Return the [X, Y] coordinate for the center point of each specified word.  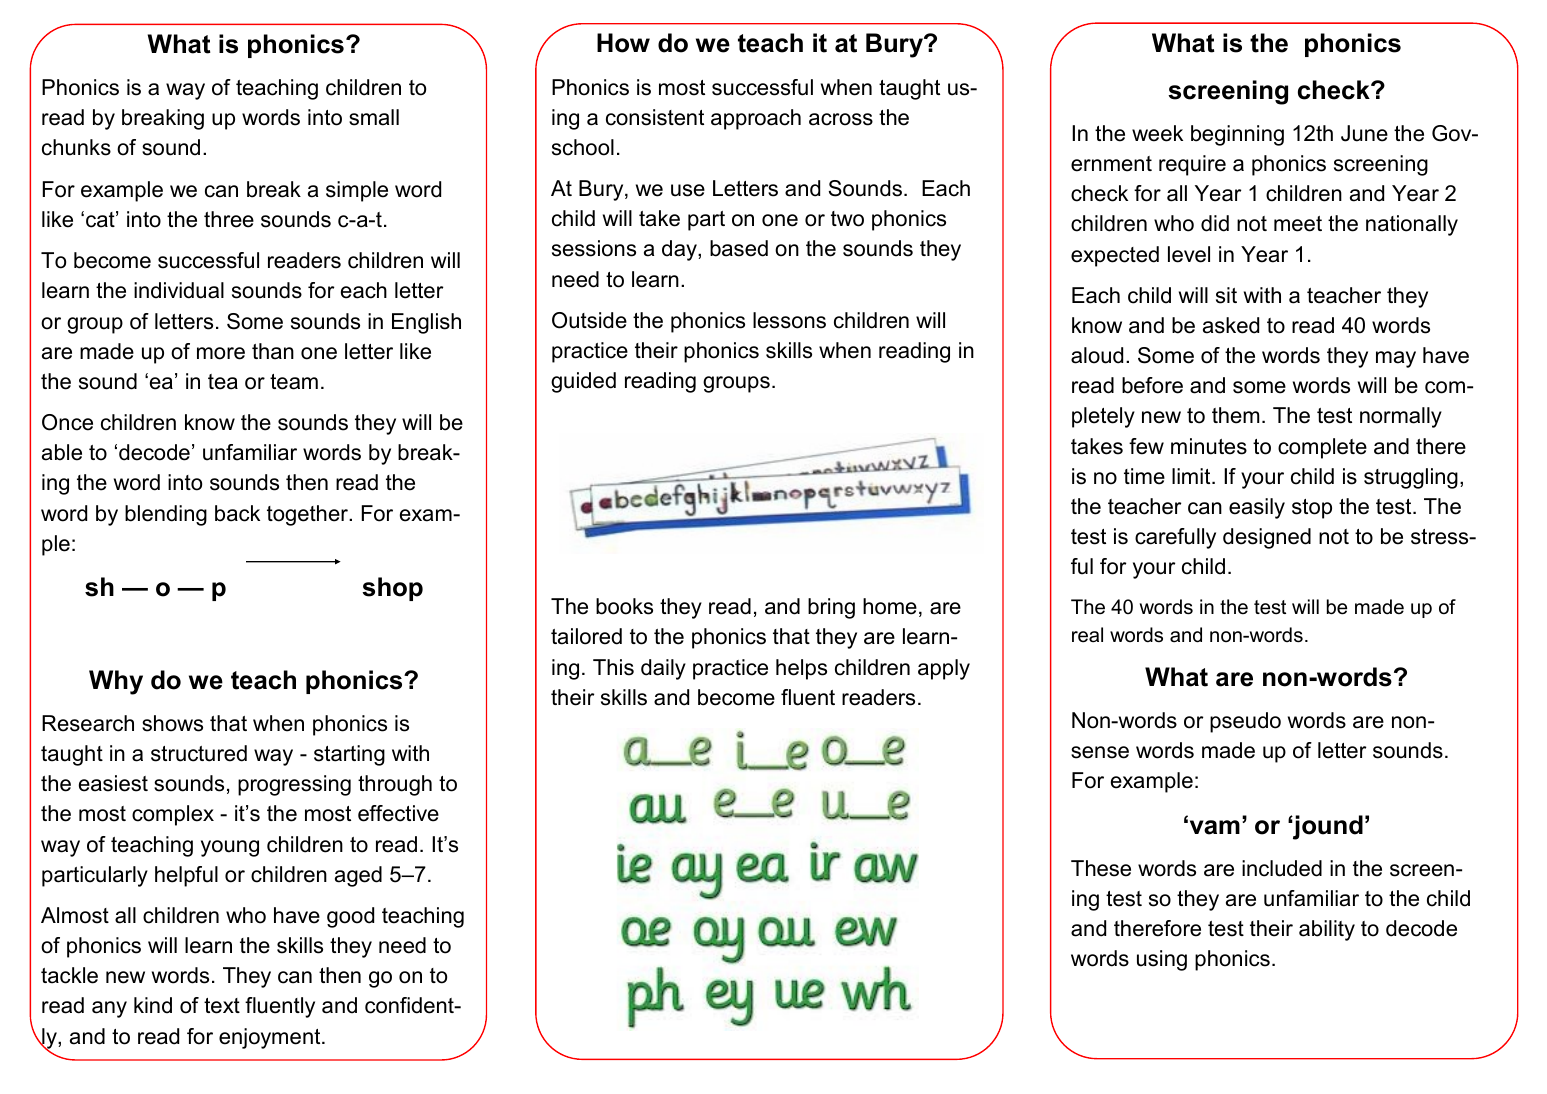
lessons [789, 320]
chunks [76, 147]
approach [756, 119]
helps [801, 669]
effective [398, 813]
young [230, 848]
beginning [1237, 135]
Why [116, 682]
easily [1257, 508]
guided [583, 382]
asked [1231, 325]
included [1282, 868]
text [222, 1006]
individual [179, 290]
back [237, 513]
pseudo [1245, 722]
